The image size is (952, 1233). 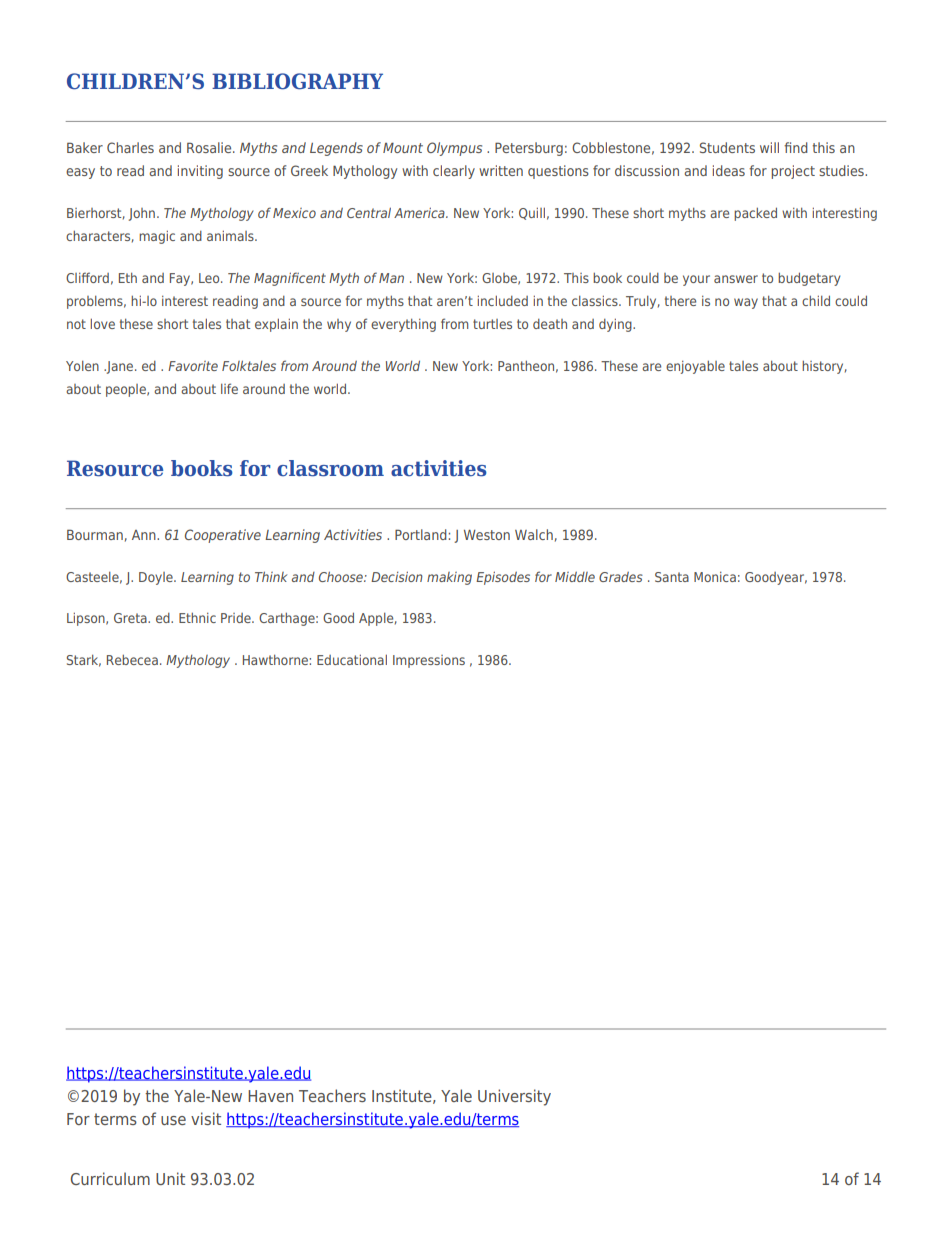 I want to click on Charles, so click(x=130, y=147).
